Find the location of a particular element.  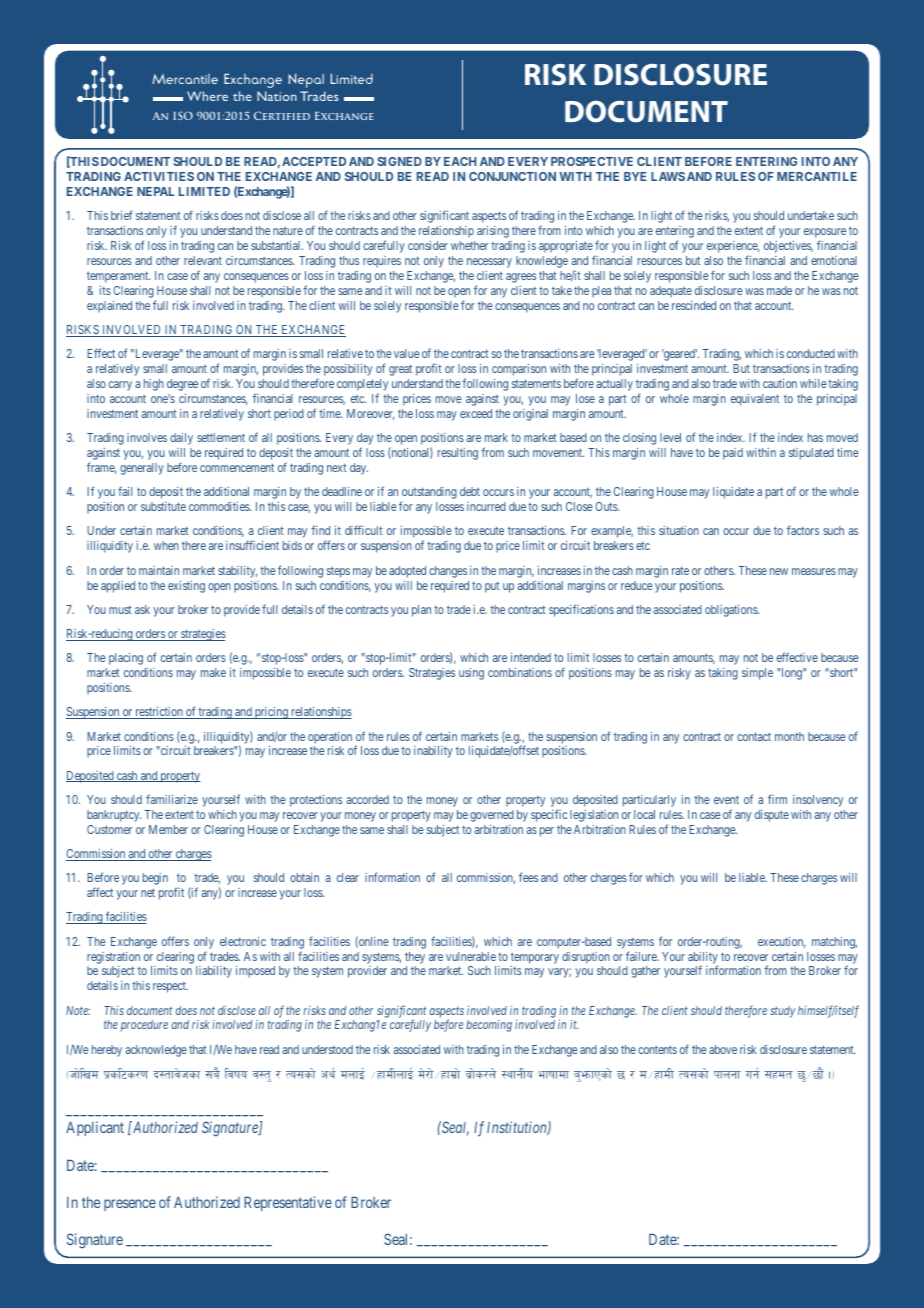

LAWS is located at coordinates (668, 176).
